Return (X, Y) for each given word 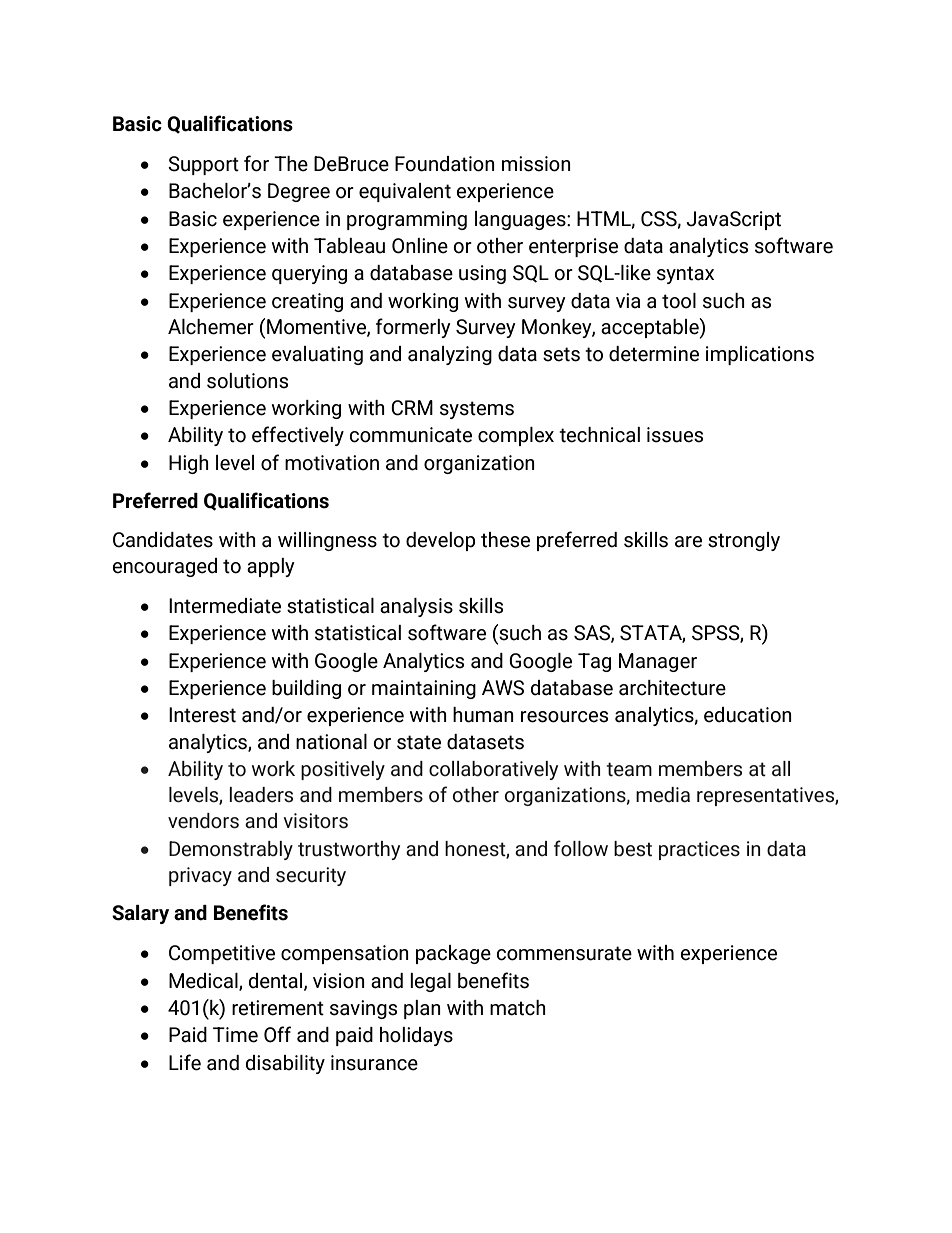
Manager (658, 662)
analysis (416, 607)
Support (203, 165)
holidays (416, 1036)
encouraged (164, 567)
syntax (685, 275)
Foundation (445, 164)
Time (235, 1035)
